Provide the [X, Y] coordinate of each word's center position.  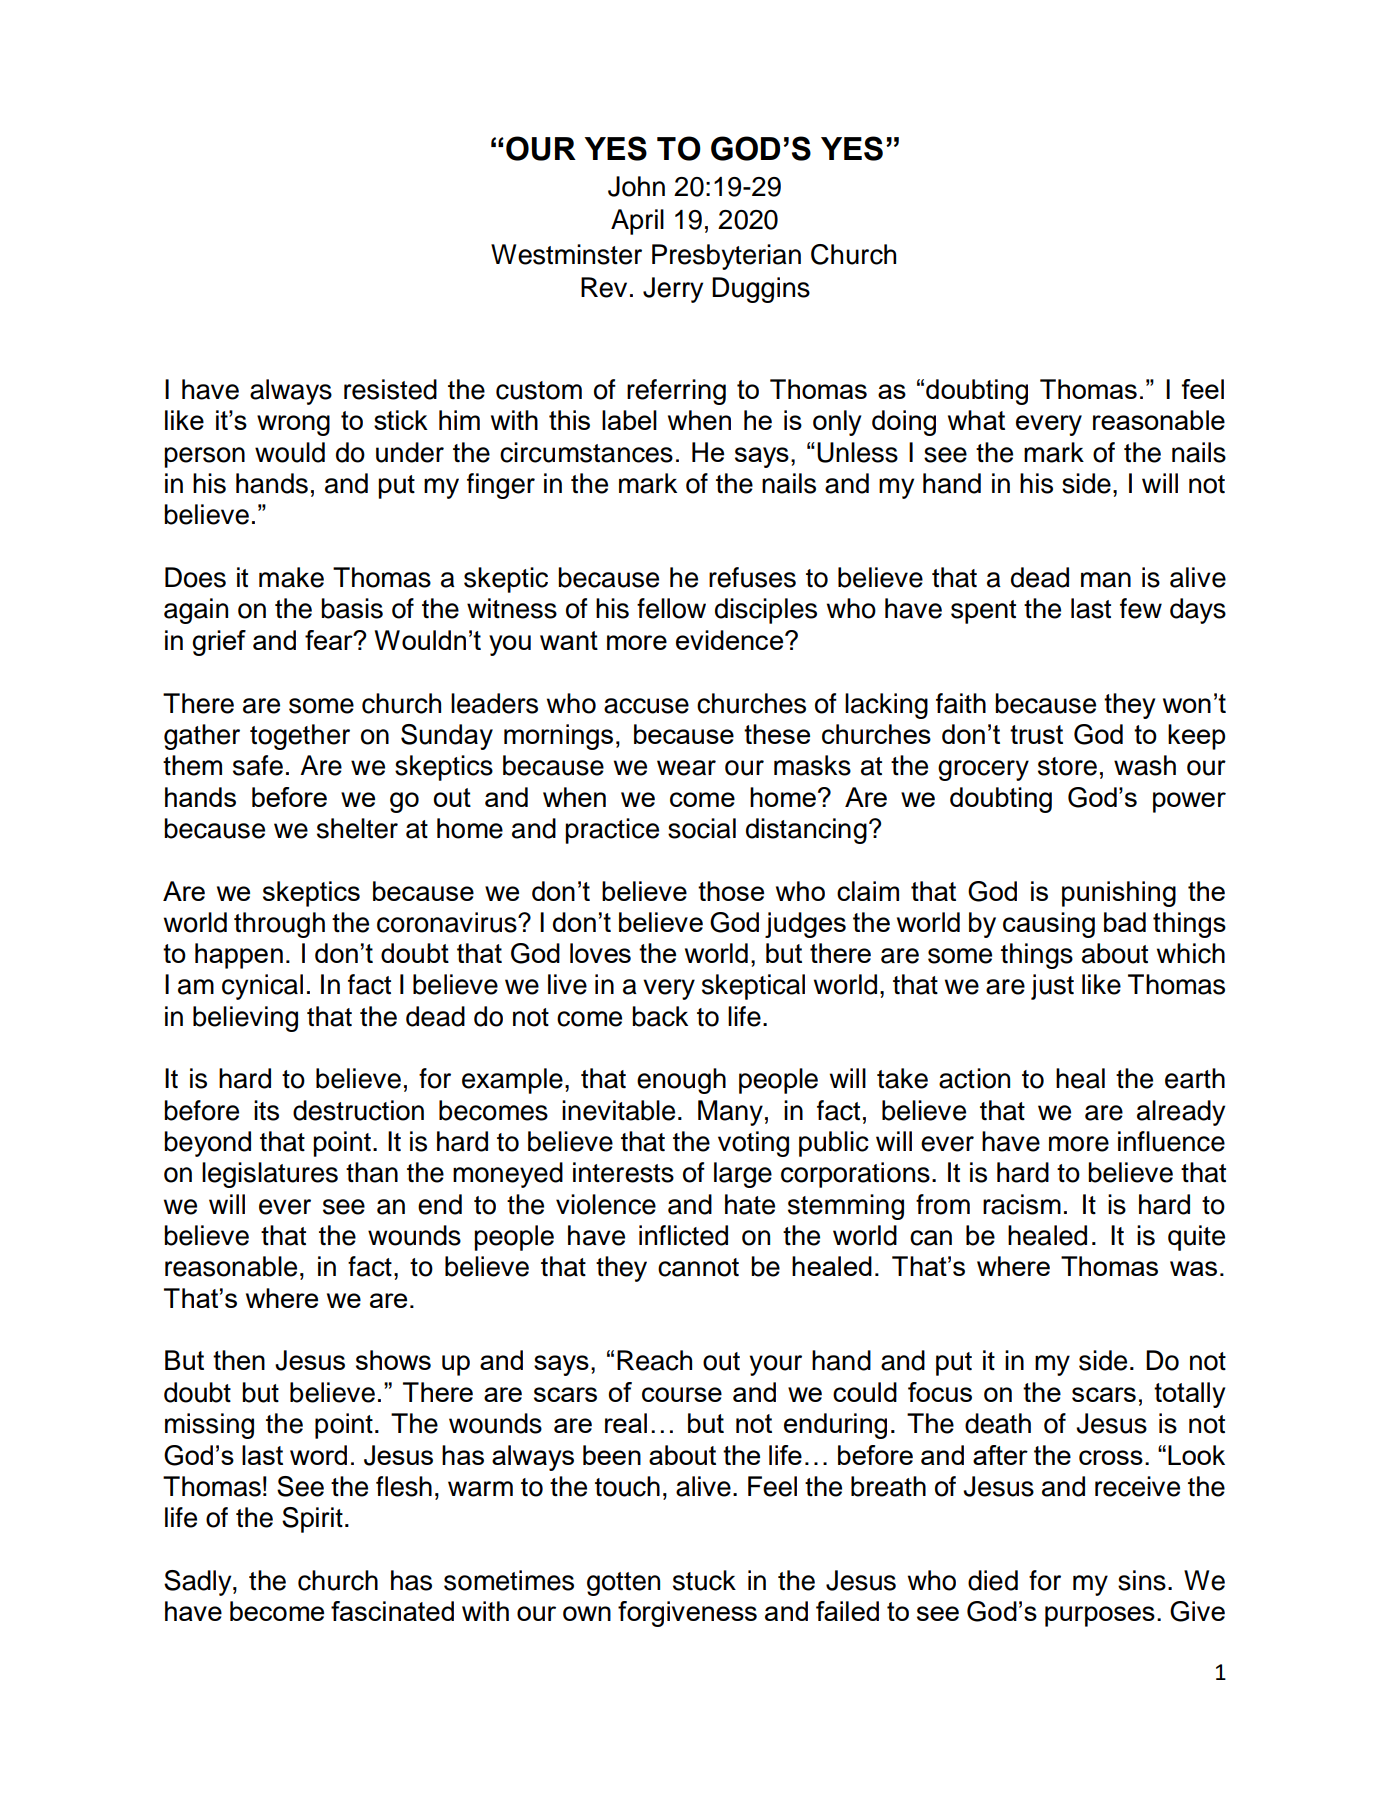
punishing [1119, 894]
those [731, 891]
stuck [704, 1580]
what [976, 420]
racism [1022, 1204]
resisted [390, 389]
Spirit [312, 1520]
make [291, 577]
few [1141, 608]
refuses [752, 577]
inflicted [683, 1235]
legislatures [270, 1175]
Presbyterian [726, 257]
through [279, 925]
